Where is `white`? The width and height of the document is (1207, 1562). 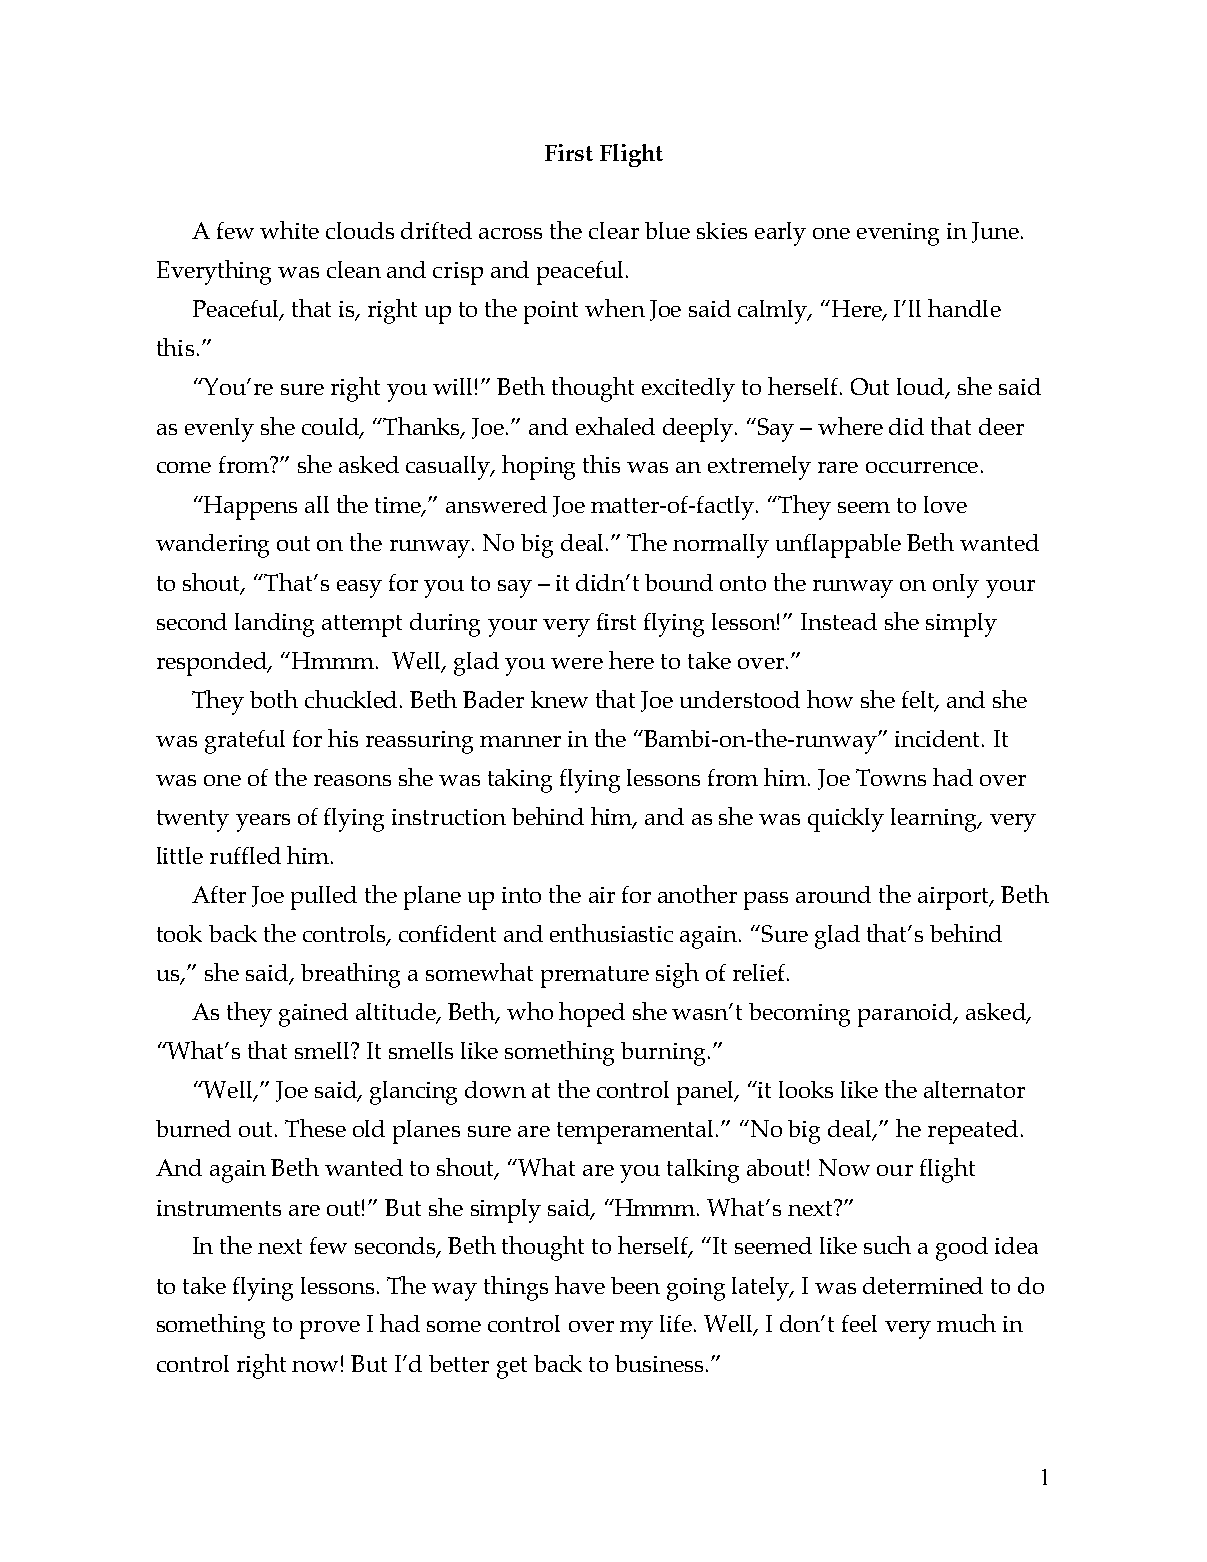
white is located at coordinates (289, 230).
